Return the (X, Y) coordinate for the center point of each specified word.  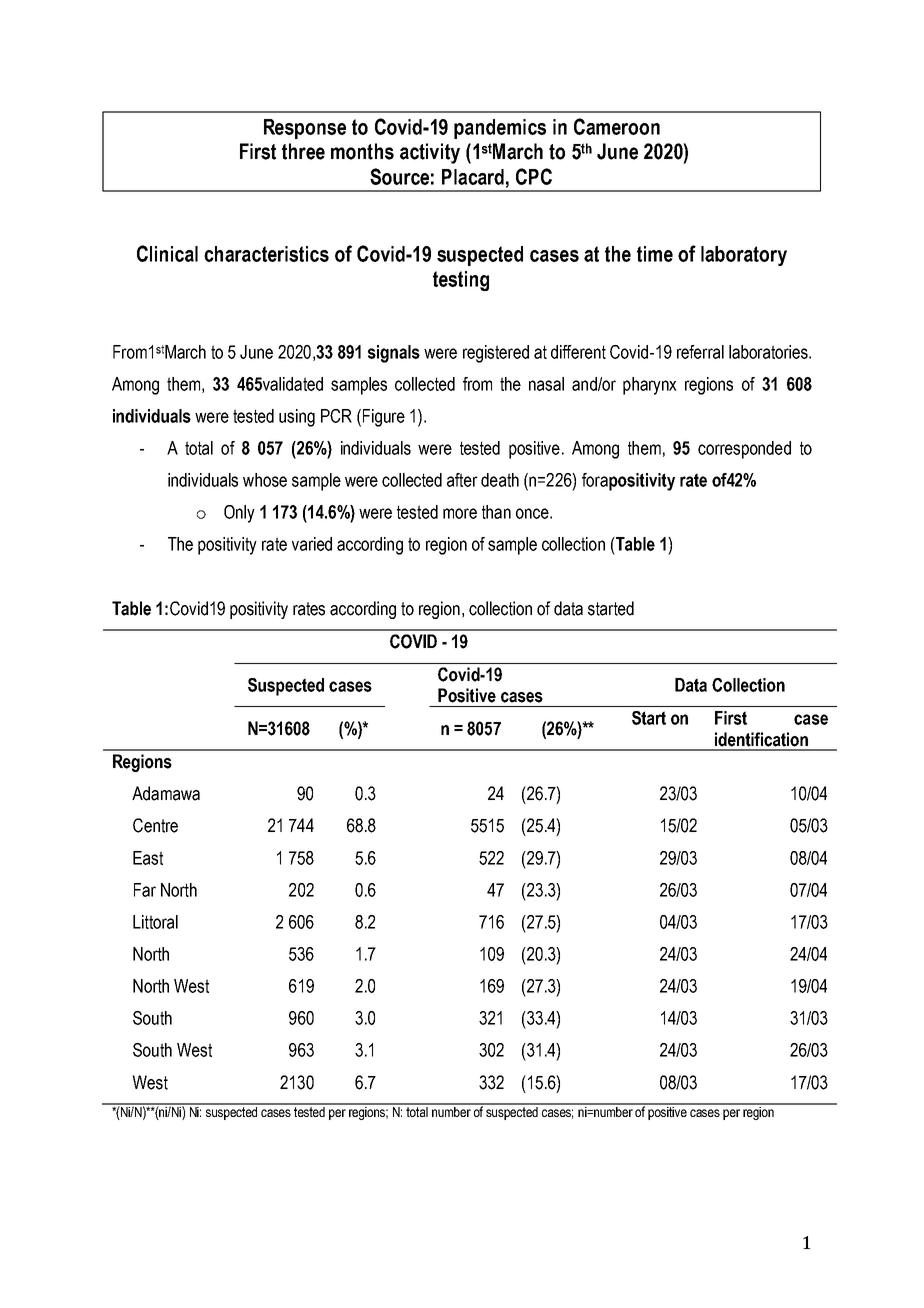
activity (430, 153)
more (460, 513)
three (303, 151)
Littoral (155, 922)
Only (239, 514)
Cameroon (617, 126)
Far (145, 890)
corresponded (744, 450)
